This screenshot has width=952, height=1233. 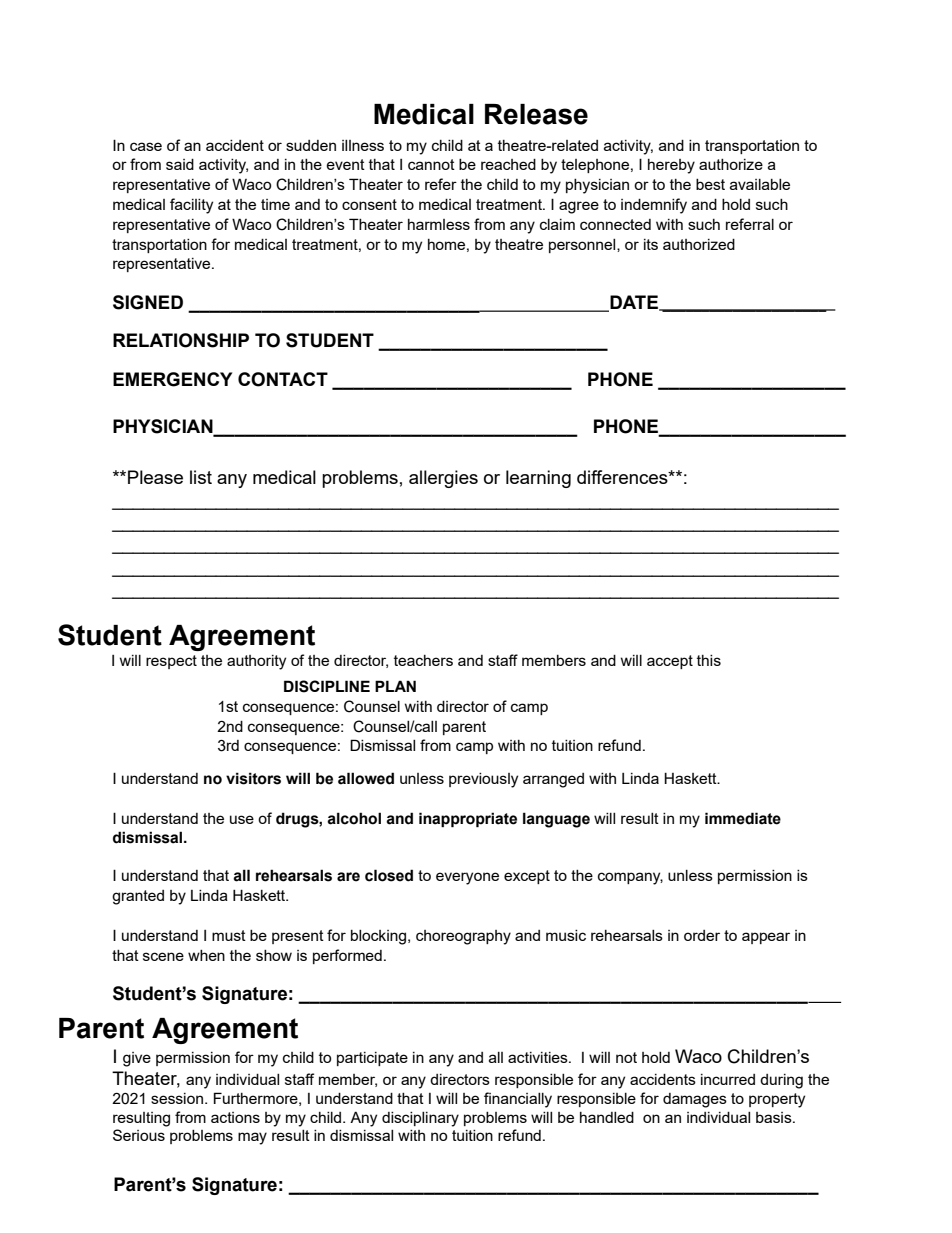 What do you see at coordinates (180, 164) in the screenshot?
I see `said` at bounding box center [180, 164].
